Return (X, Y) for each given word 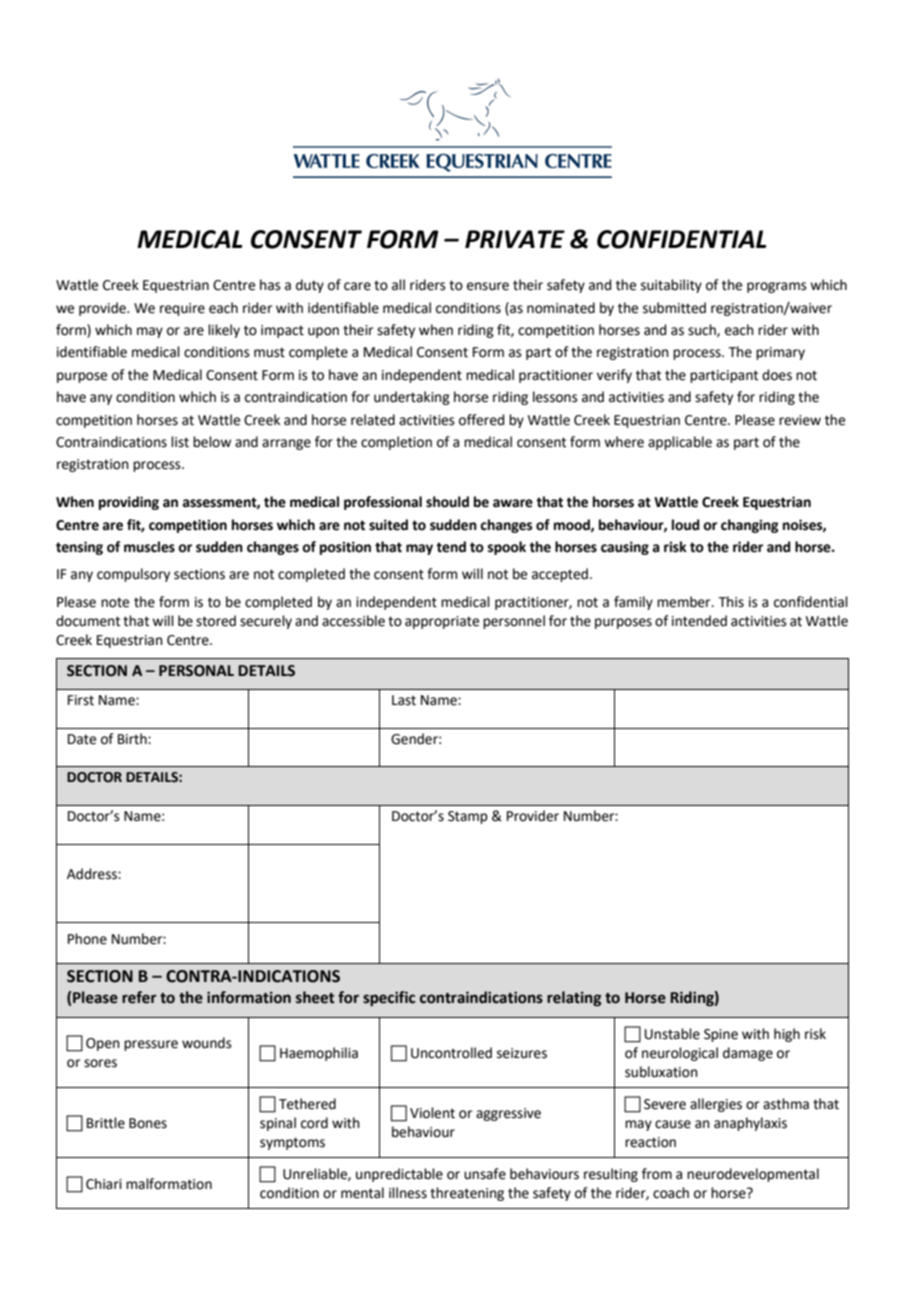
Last (404, 700)
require (182, 309)
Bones (148, 1123)
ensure (488, 286)
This (731, 602)
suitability (671, 286)
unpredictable (399, 1175)
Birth (133, 739)
